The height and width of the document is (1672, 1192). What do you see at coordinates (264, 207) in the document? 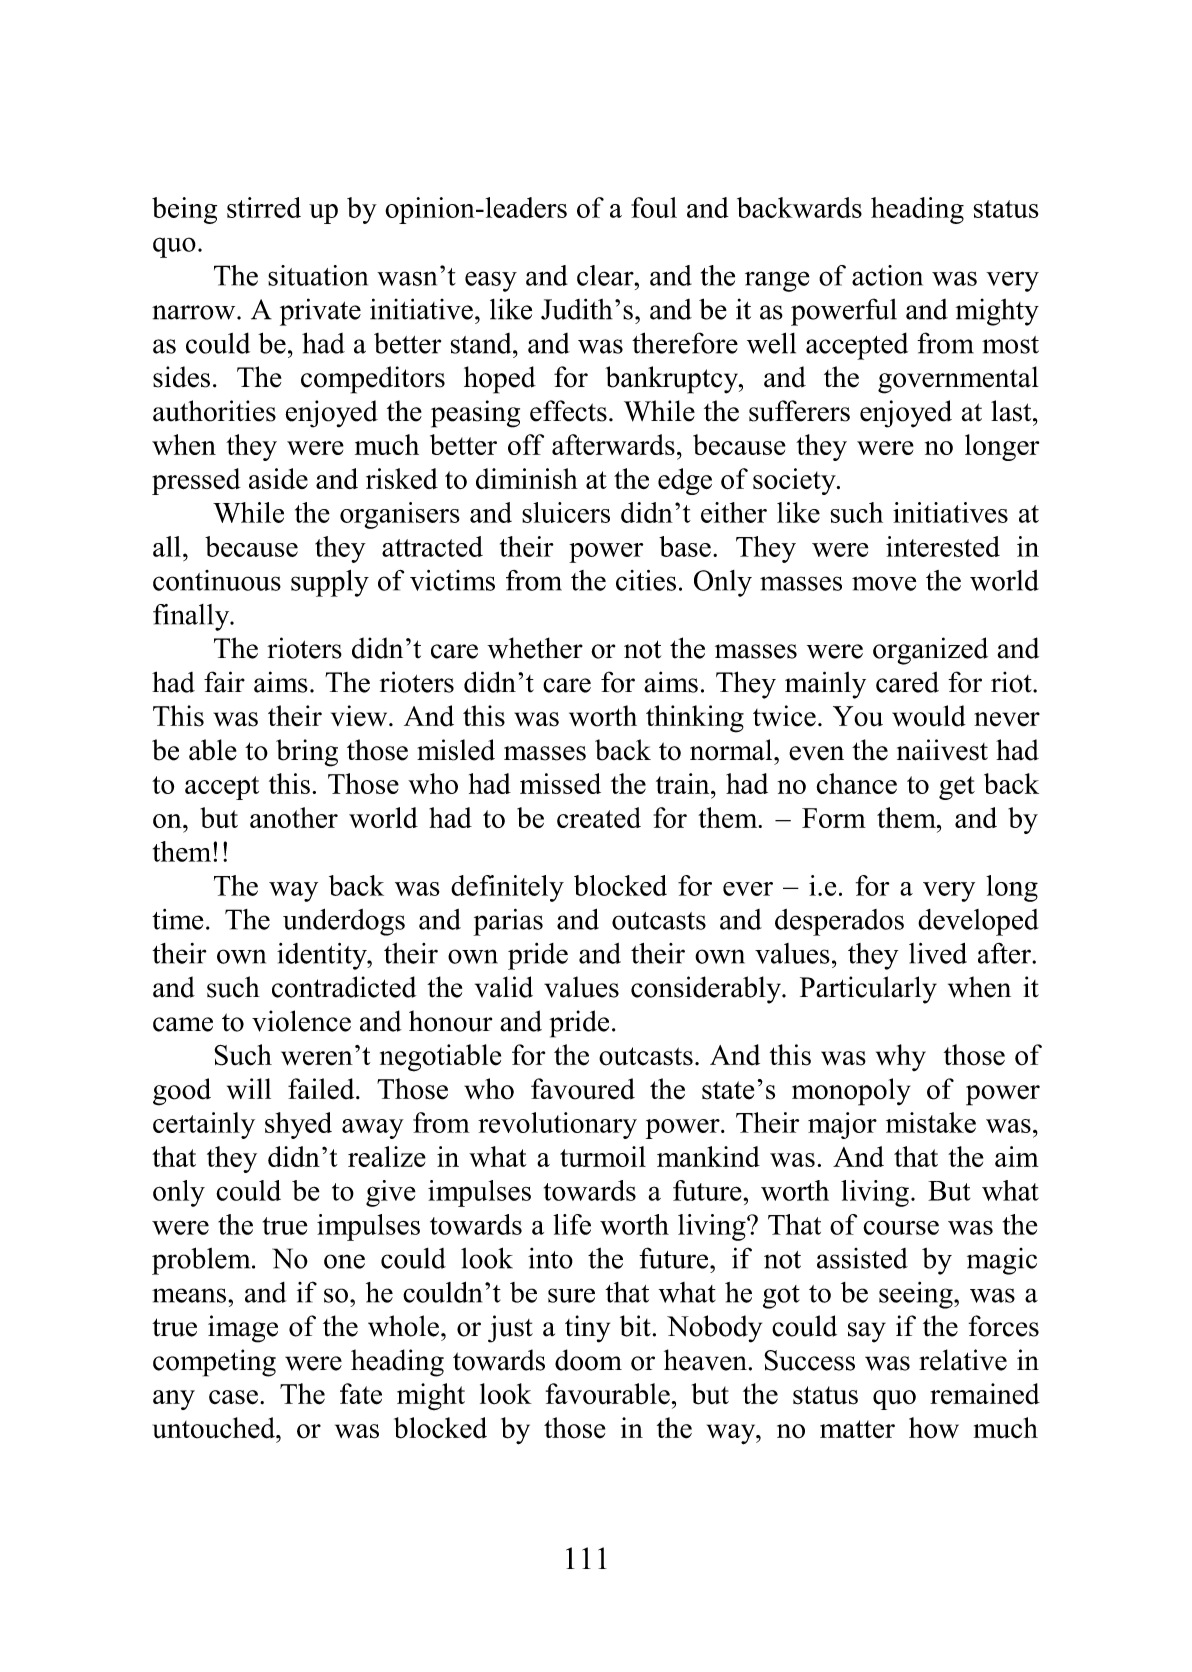
I see `stirred` at bounding box center [264, 207].
